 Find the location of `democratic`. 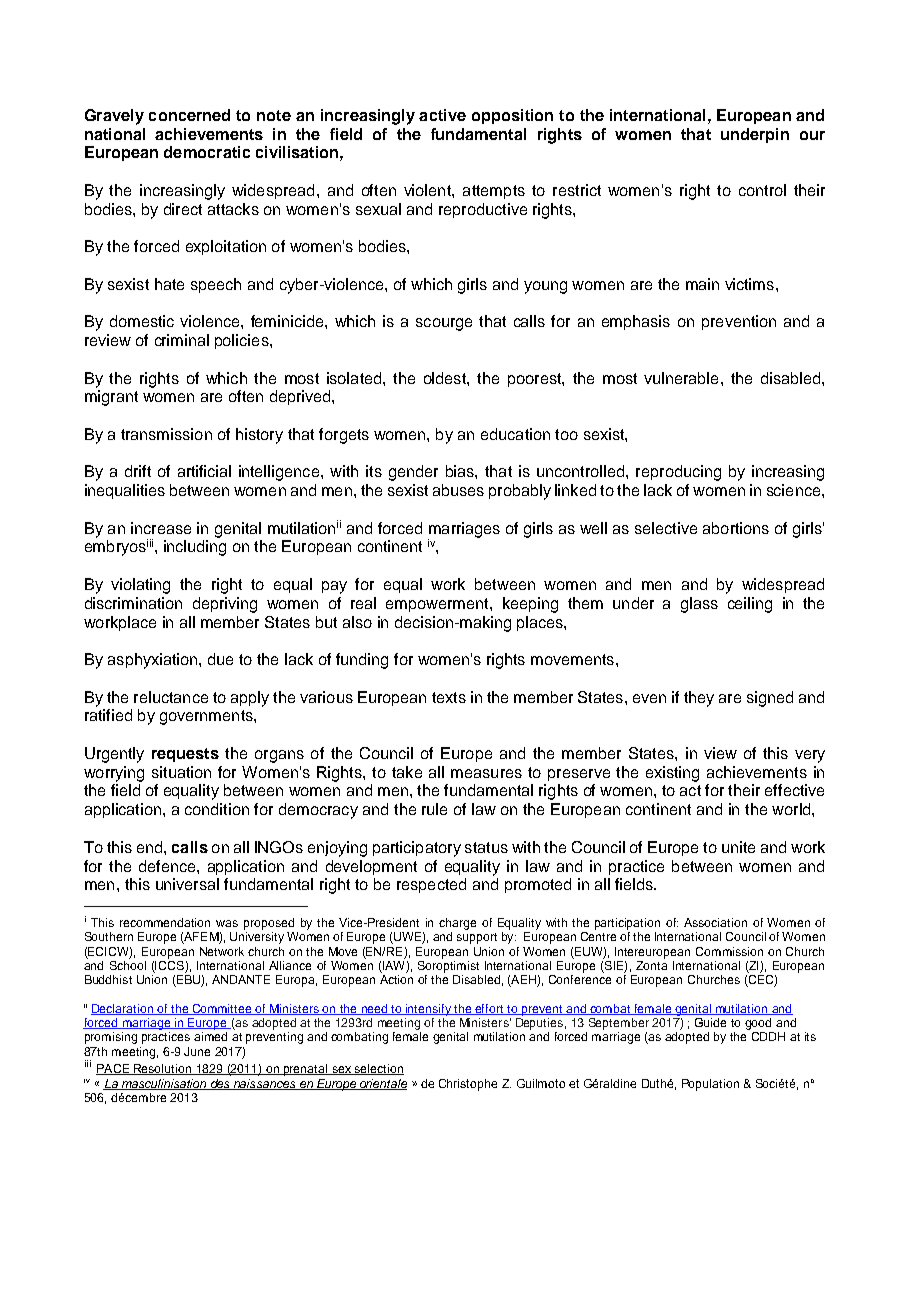

democratic is located at coordinates (207, 152).
